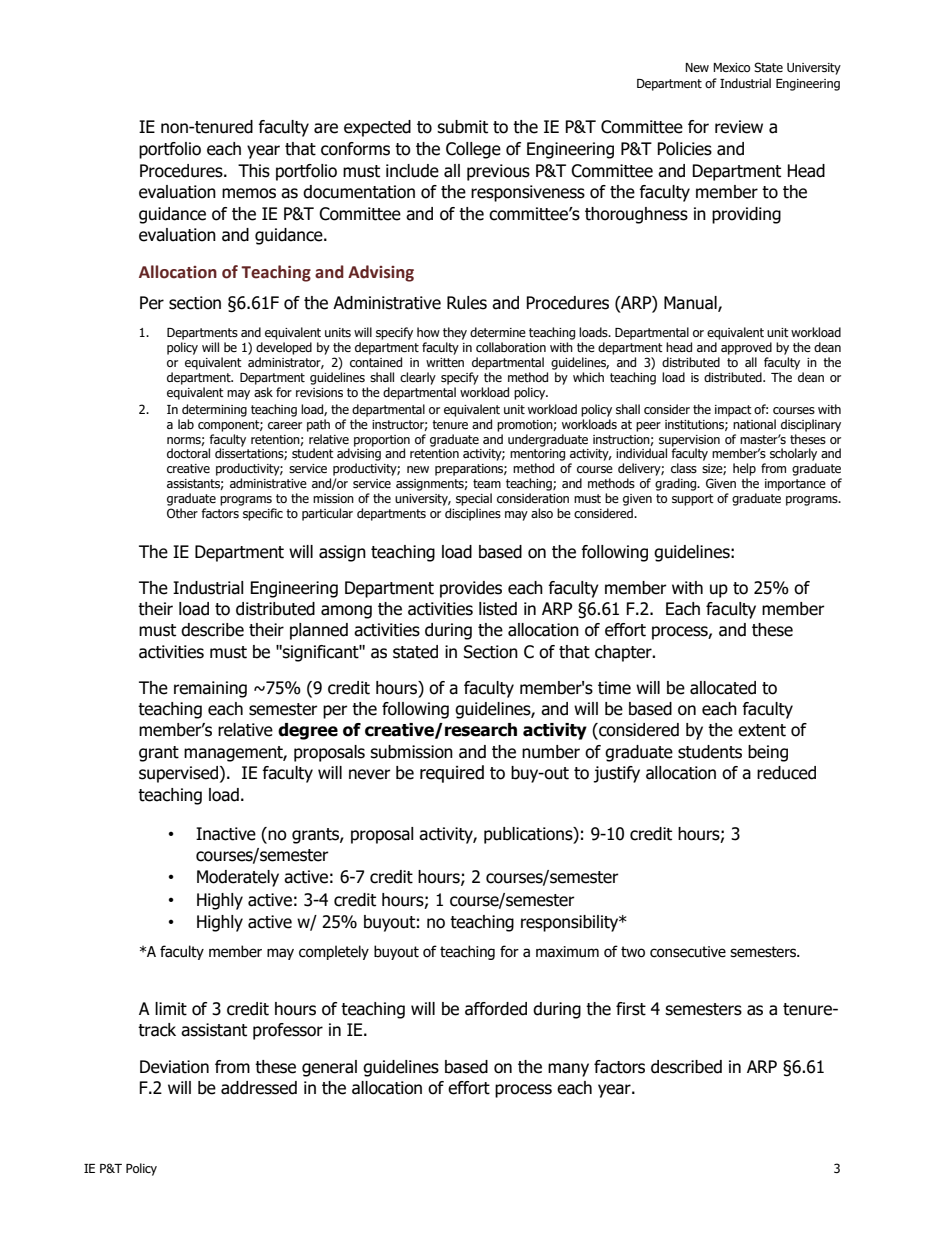 Image resolution: width=952 pixels, height=1233 pixels. Describe the element at coordinates (739, 127) in the page. I see `review` at that location.
